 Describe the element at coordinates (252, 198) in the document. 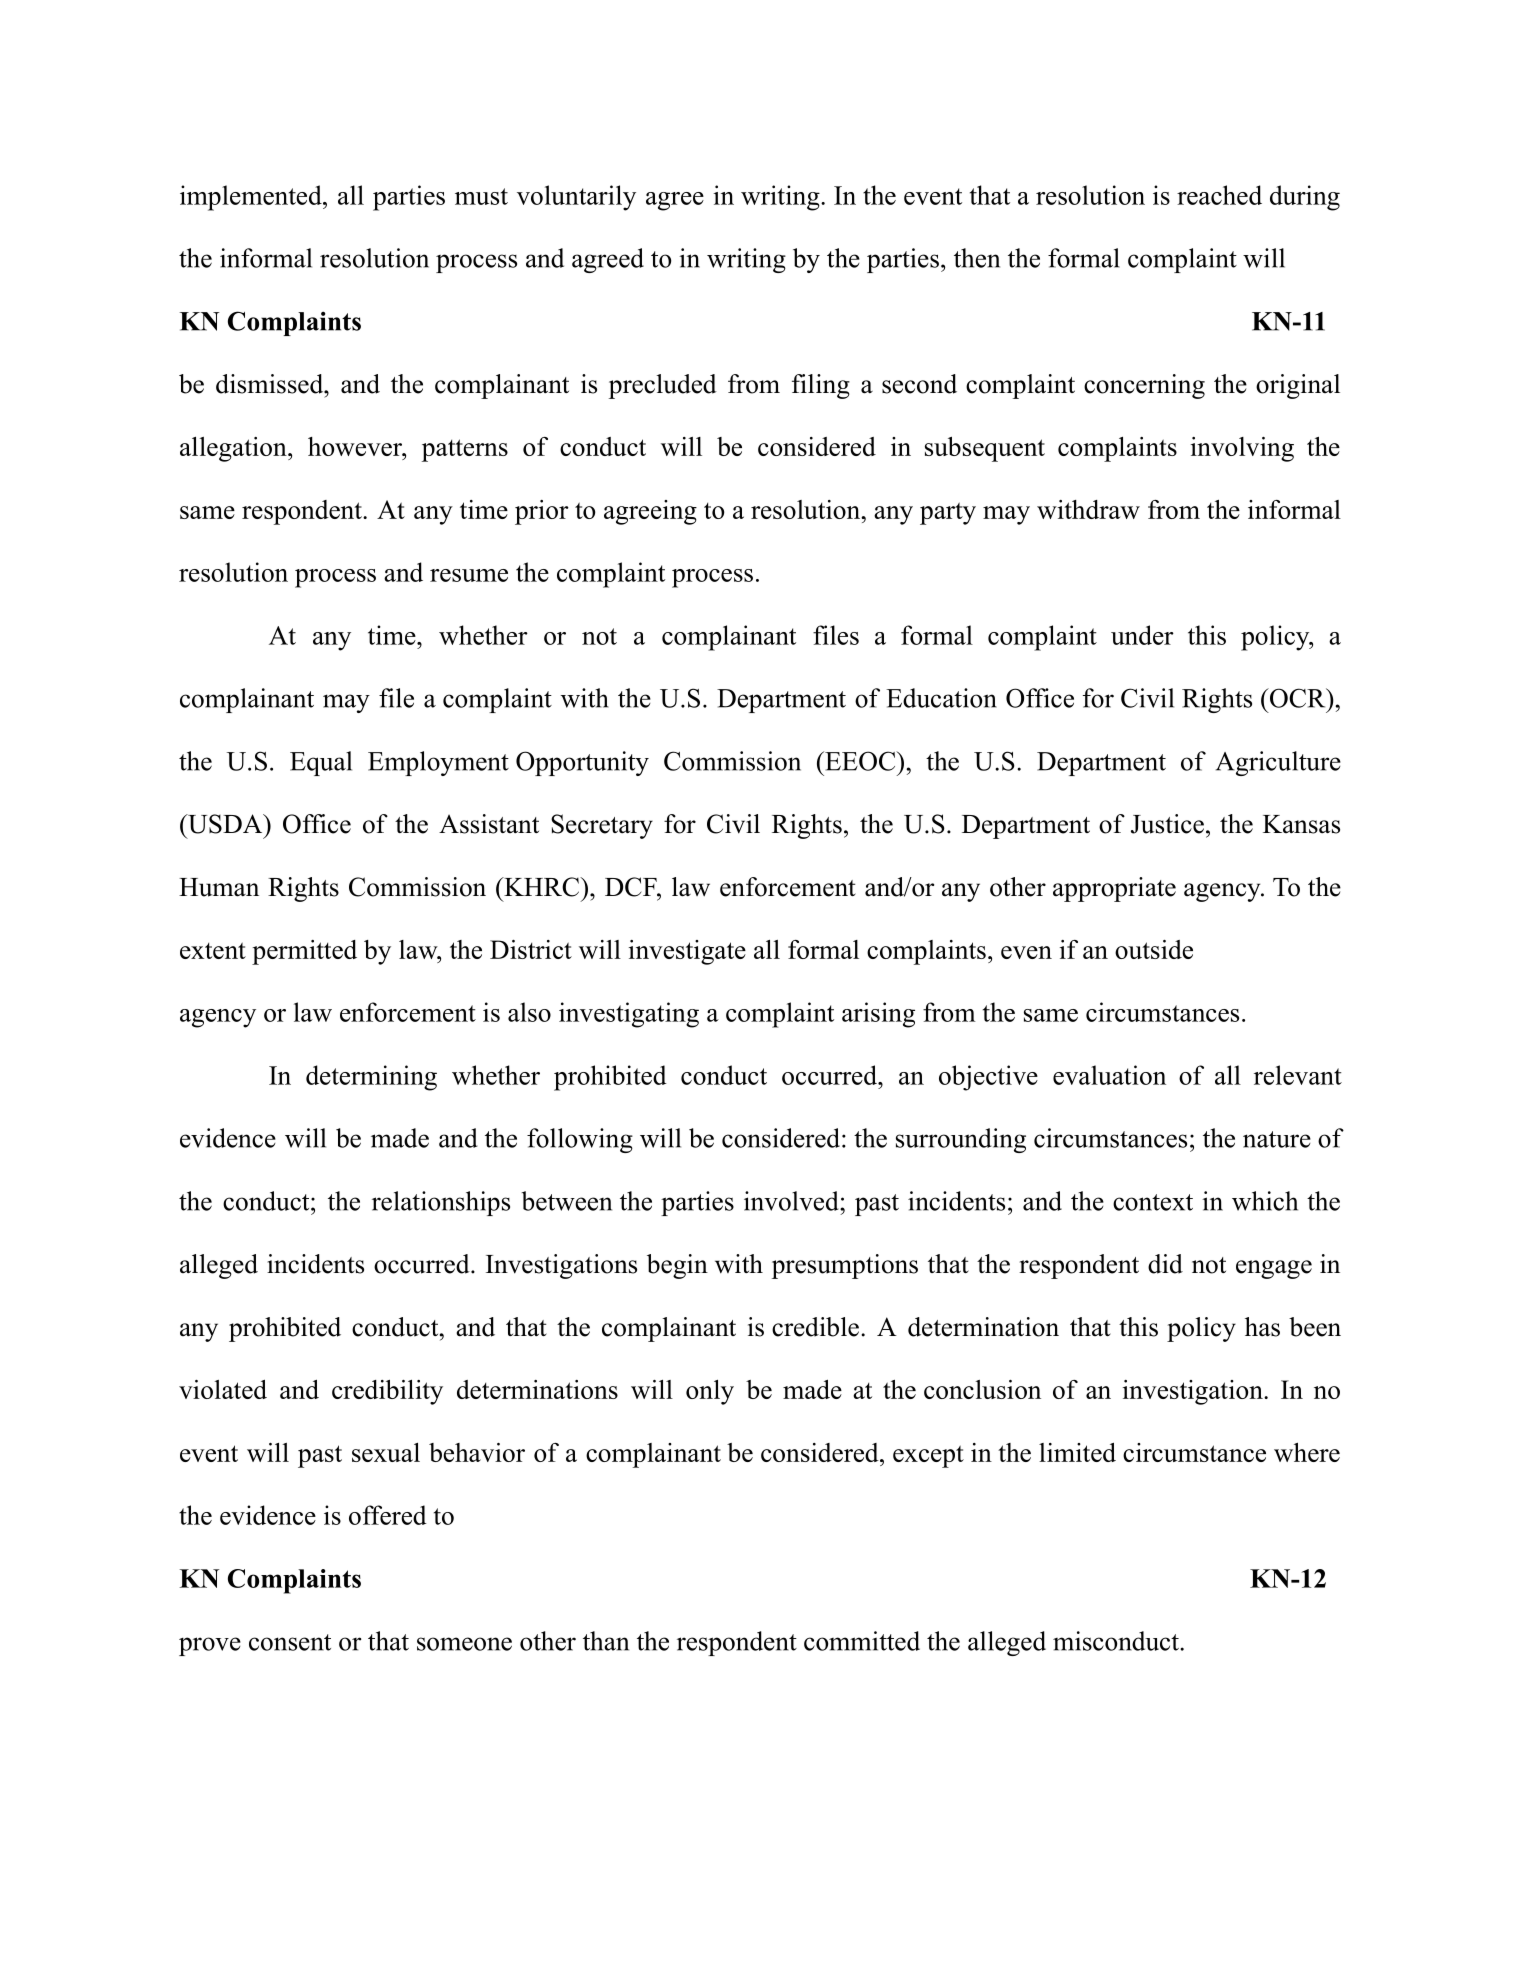

I see `implemented` at that location.
